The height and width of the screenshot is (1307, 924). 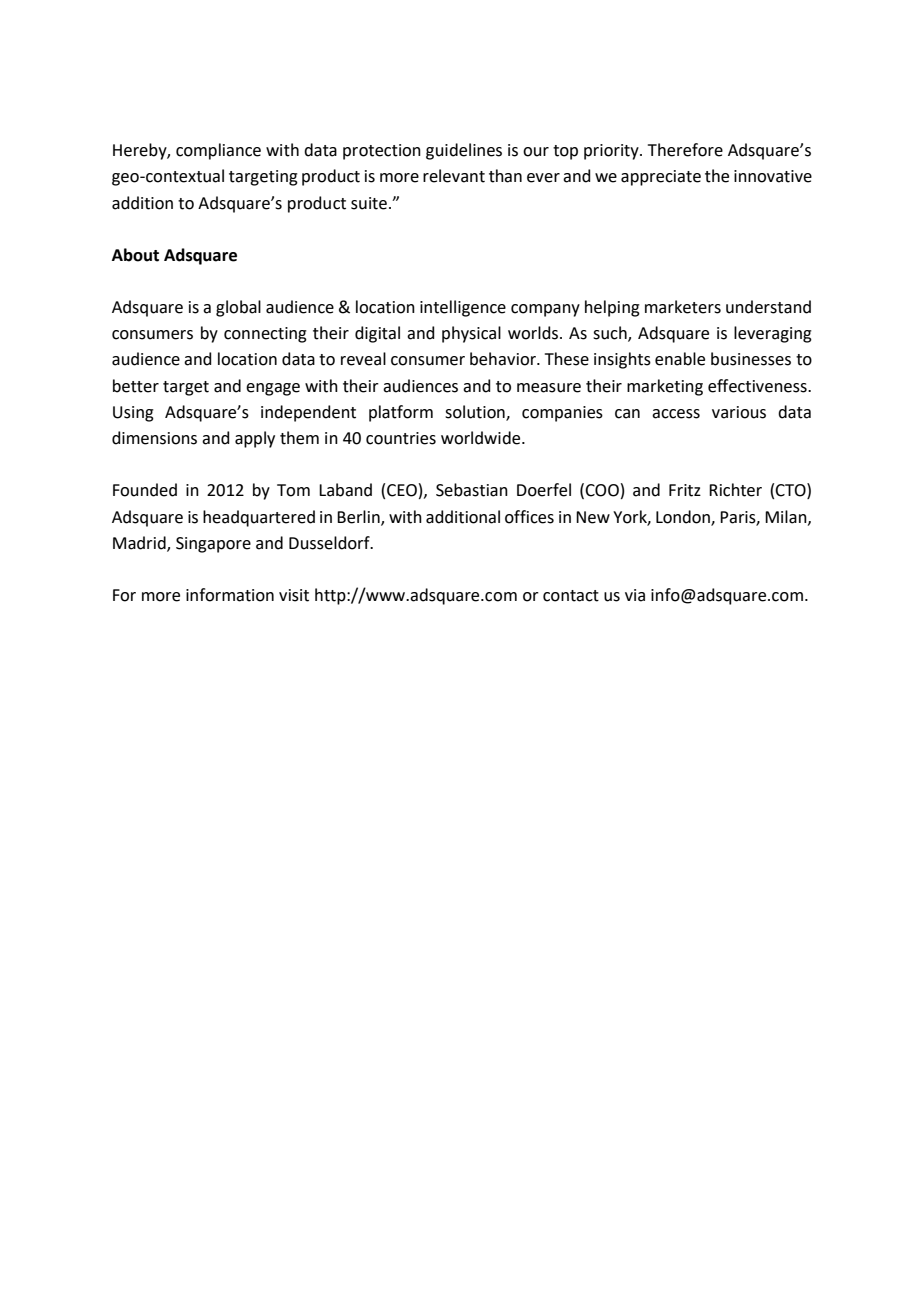 I want to click on Using, so click(x=133, y=414).
